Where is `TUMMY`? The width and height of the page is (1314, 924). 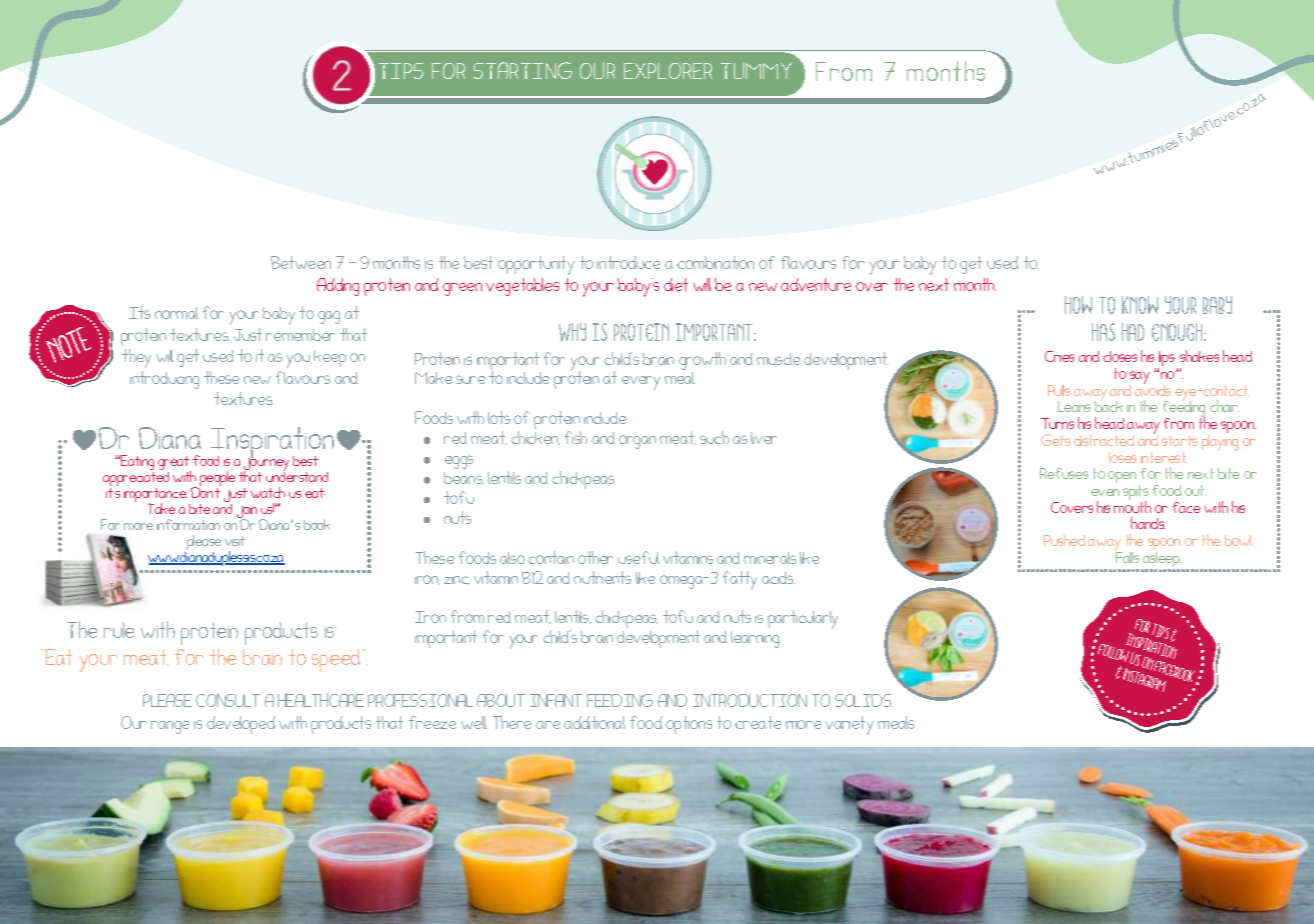
TUMMY is located at coordinates (756, 70).
